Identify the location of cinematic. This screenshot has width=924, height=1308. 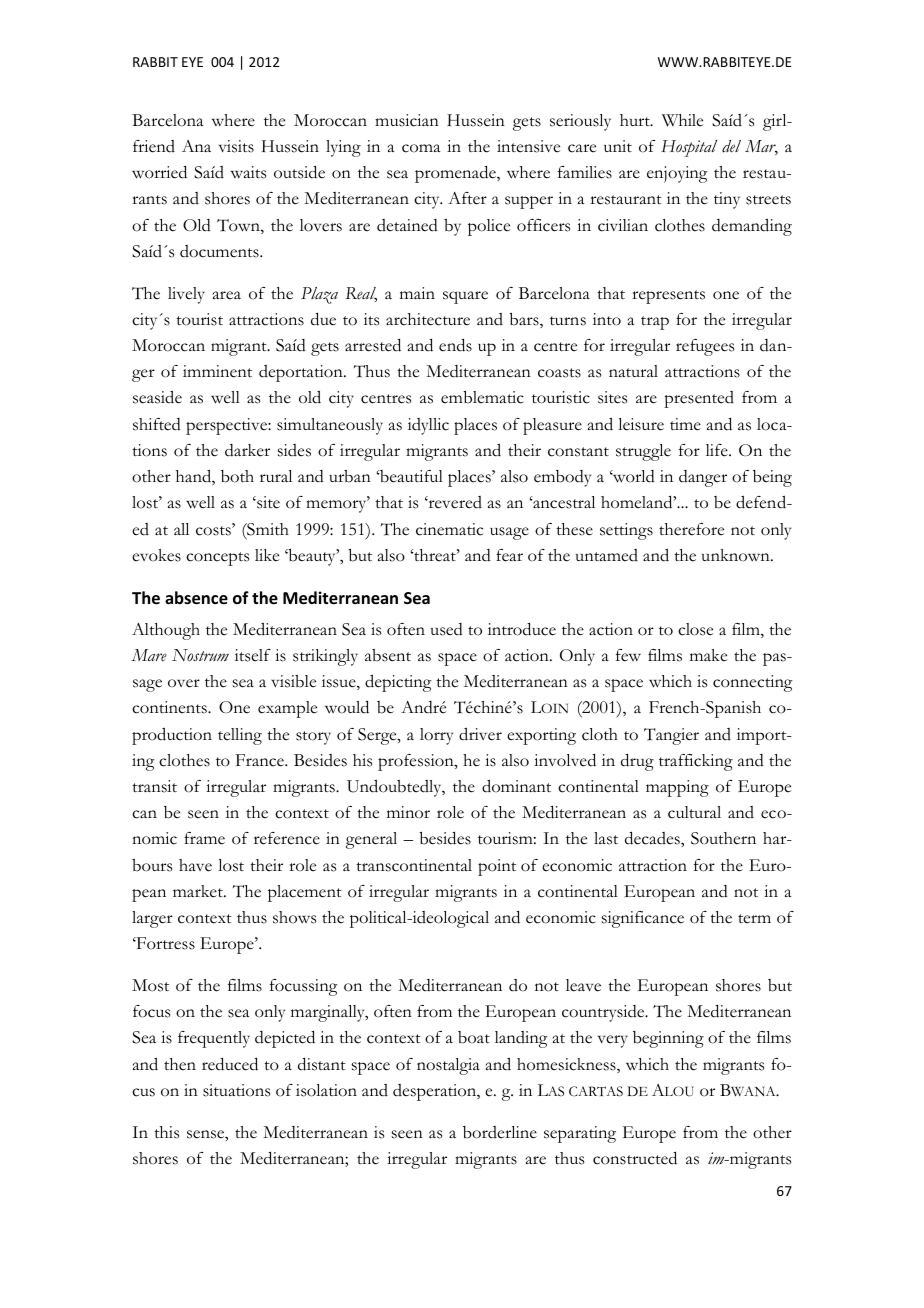
(449, 529).
